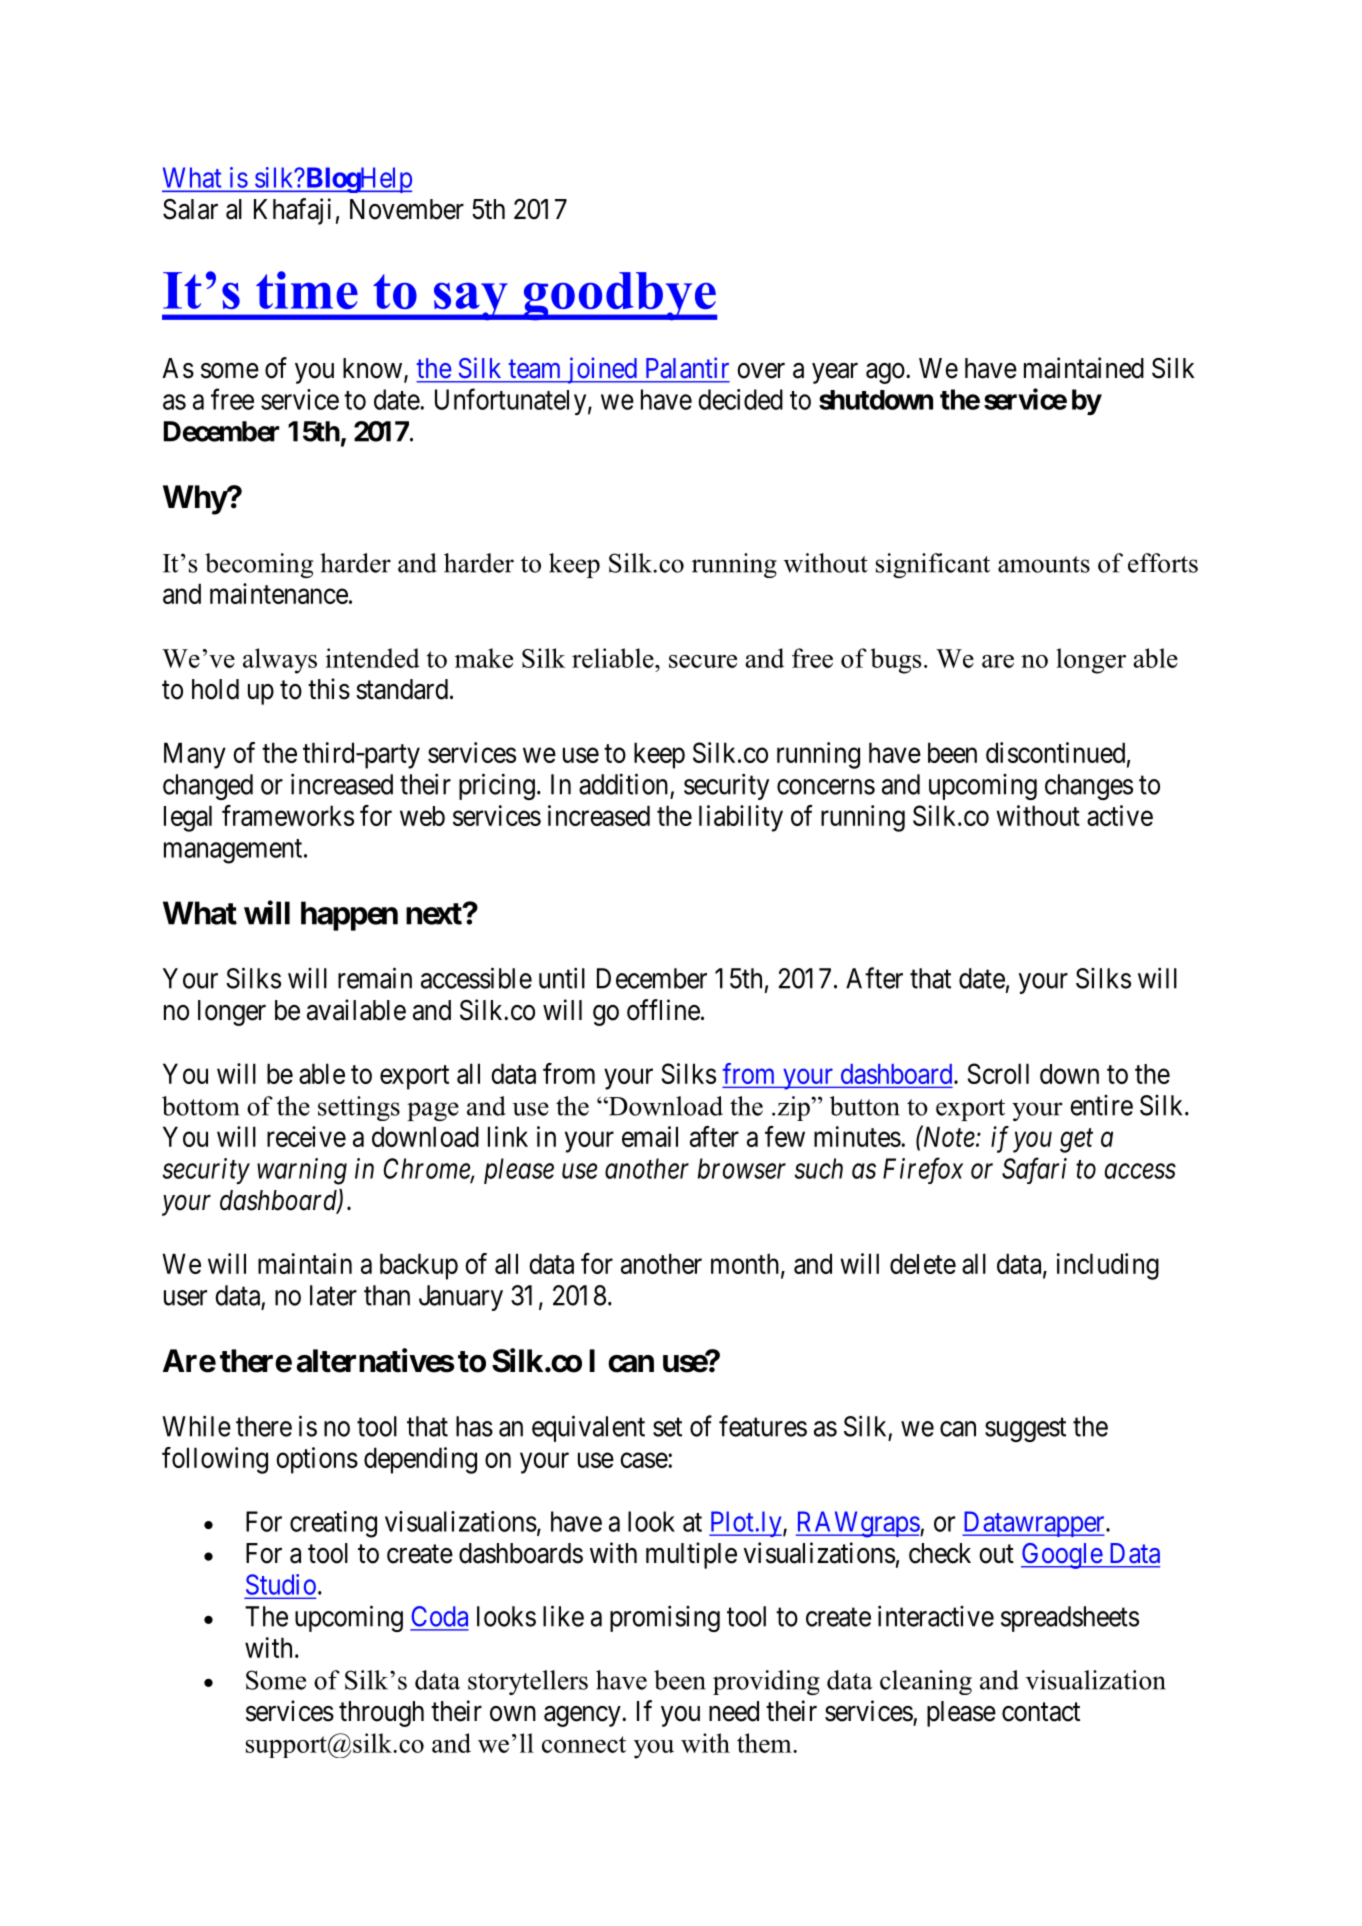  Describe the element at coordinates (885, 373) in the image. I see `ago` at that location.
